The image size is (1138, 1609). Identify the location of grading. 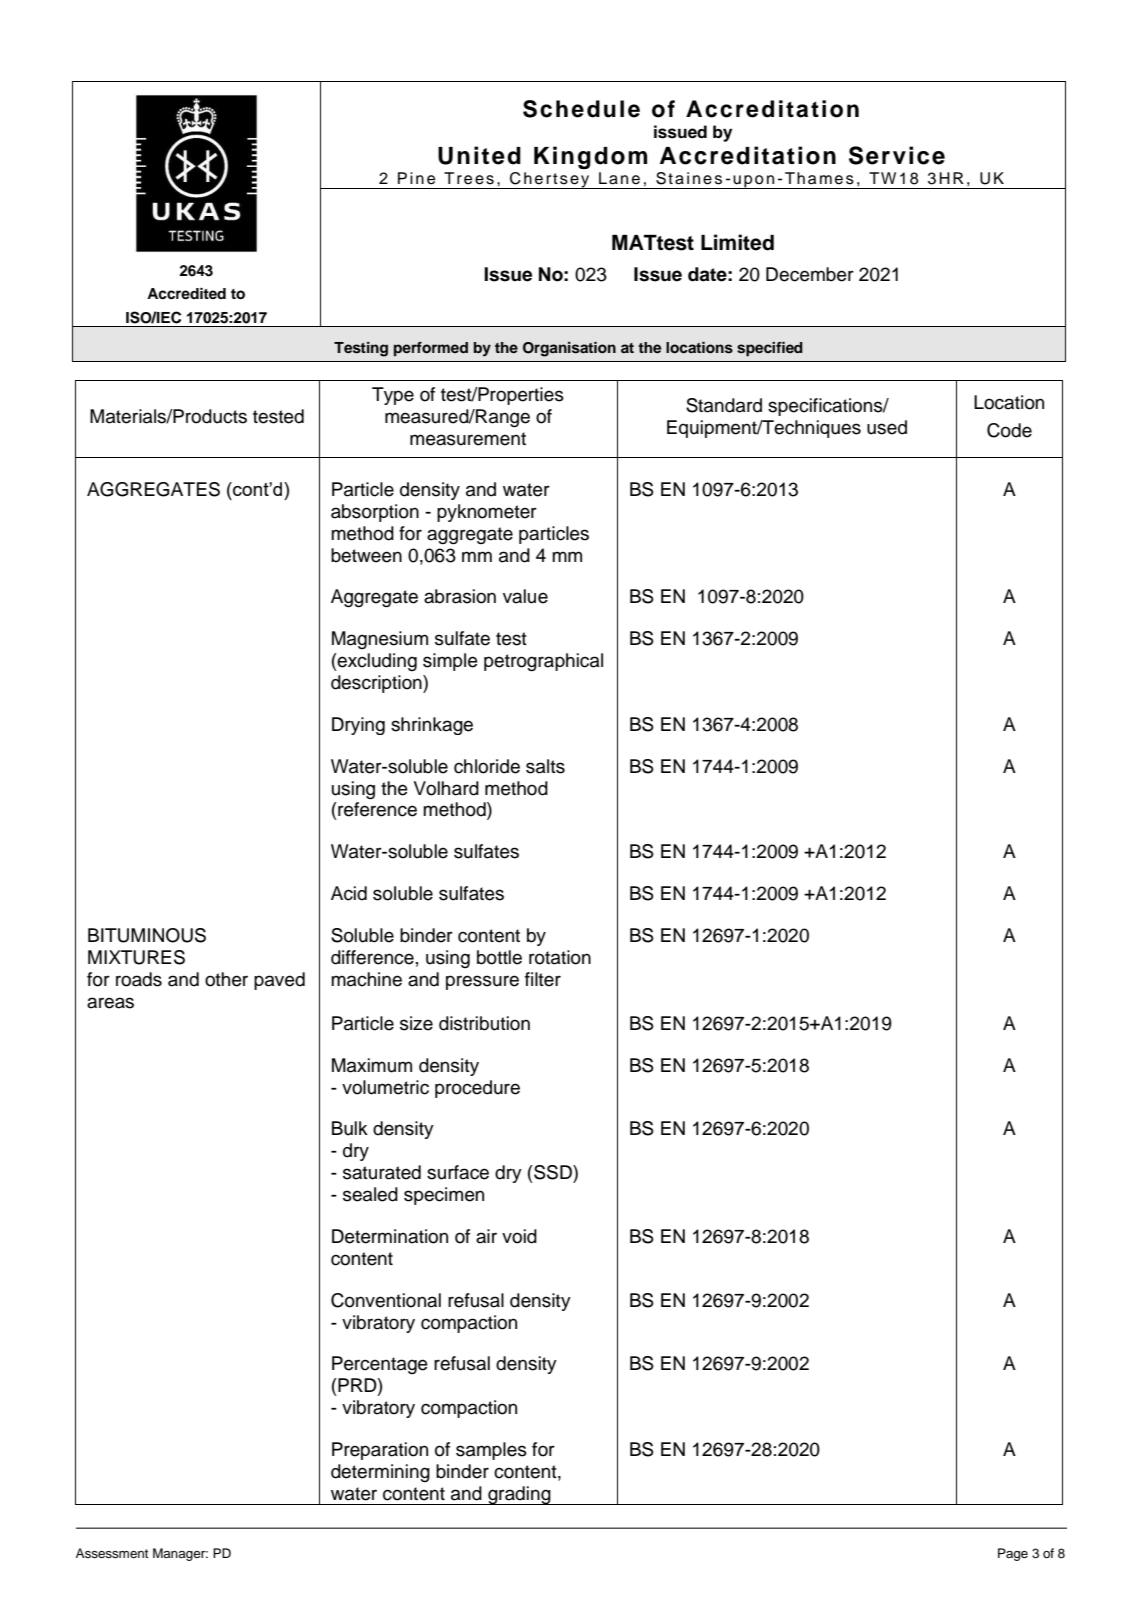
(519, 1495).
